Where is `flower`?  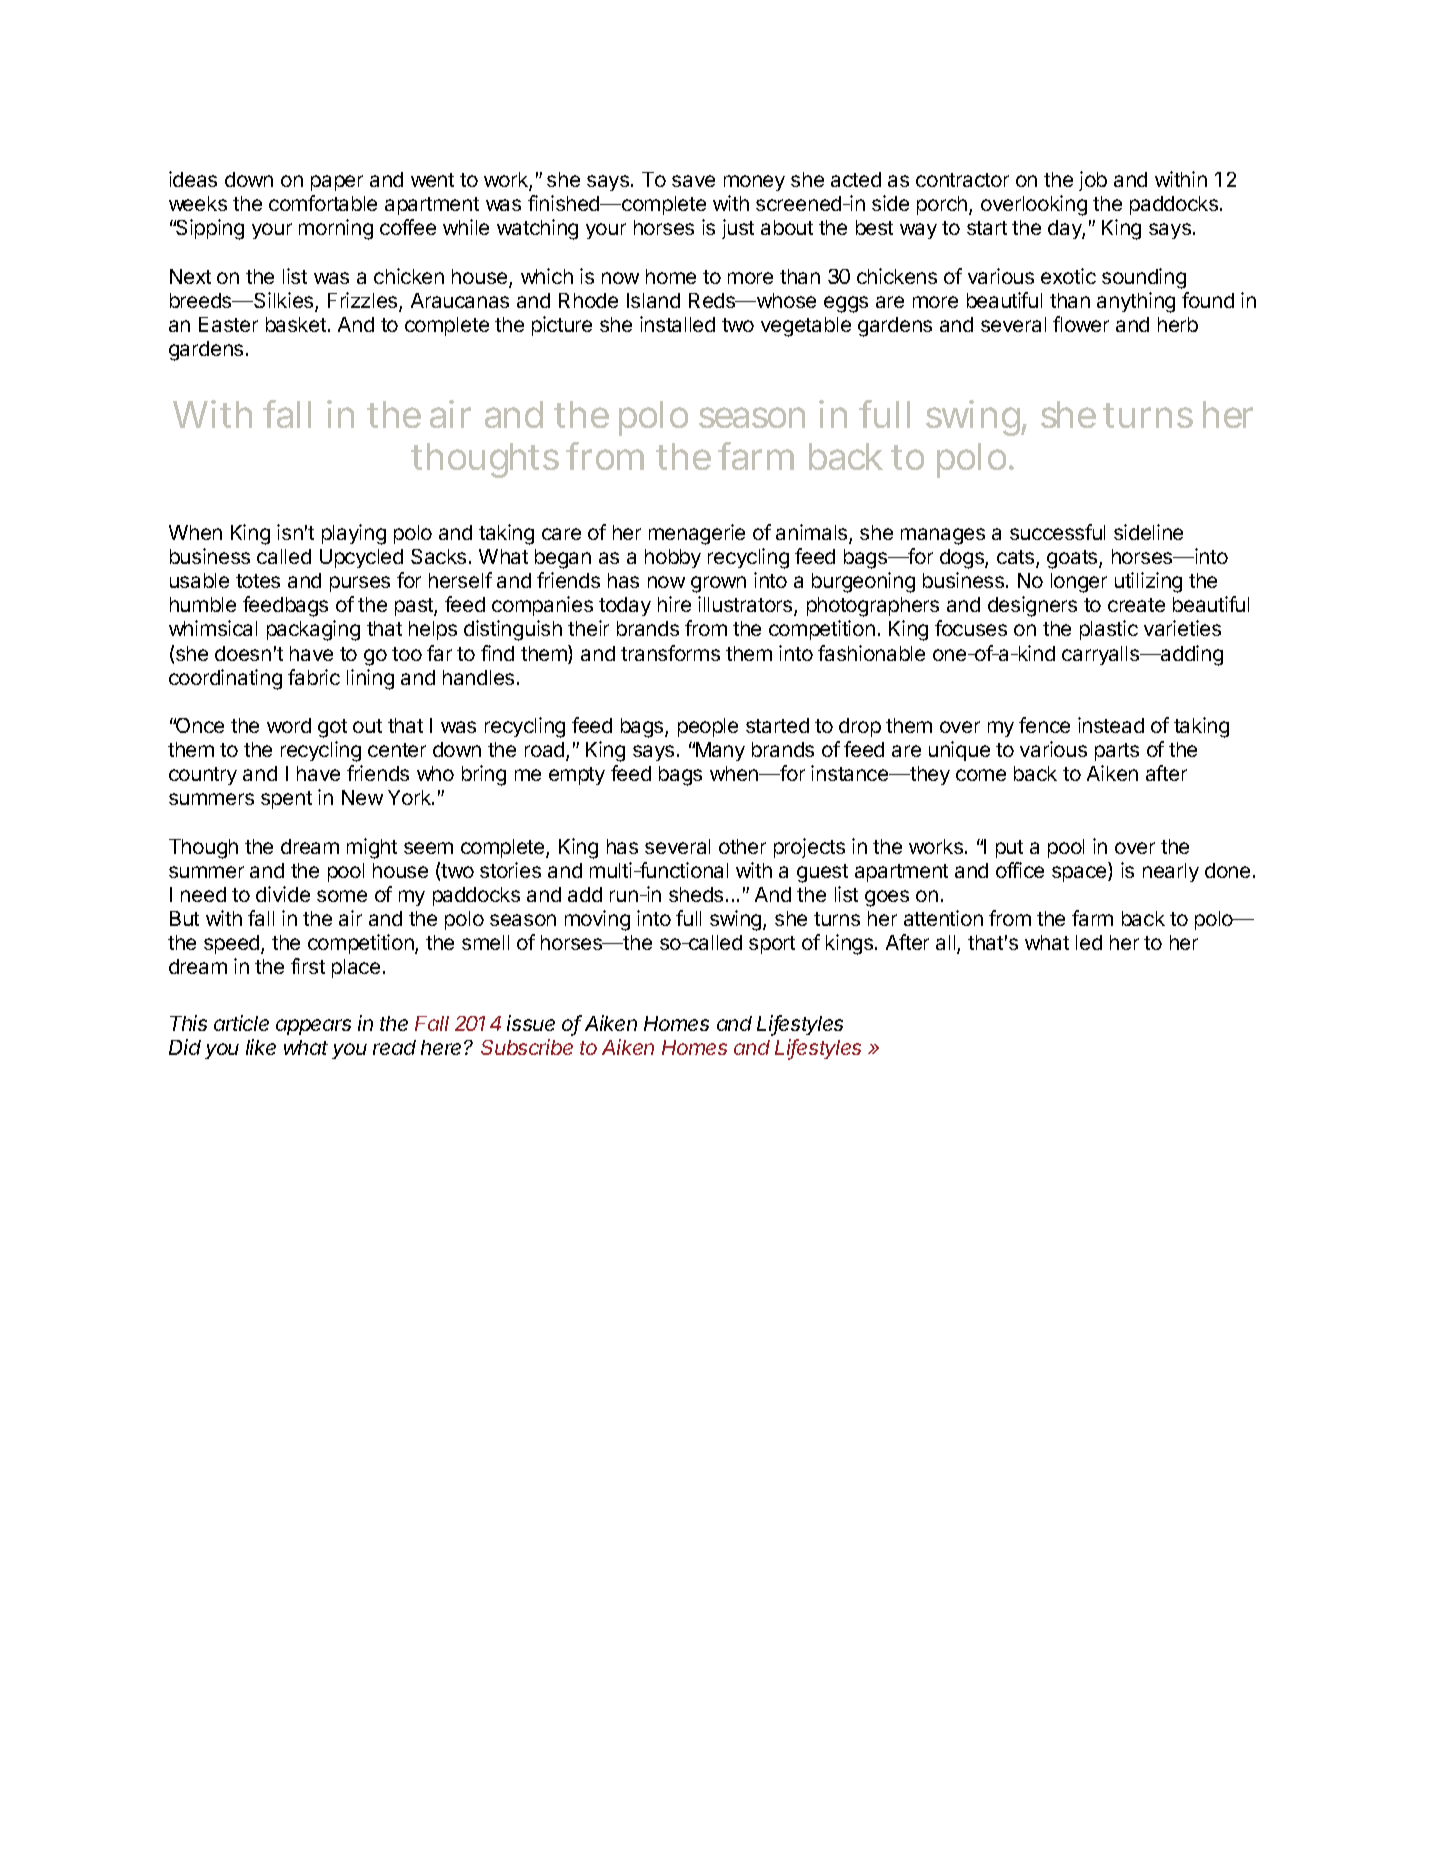 flower is located at coordinates (1081, 324).
